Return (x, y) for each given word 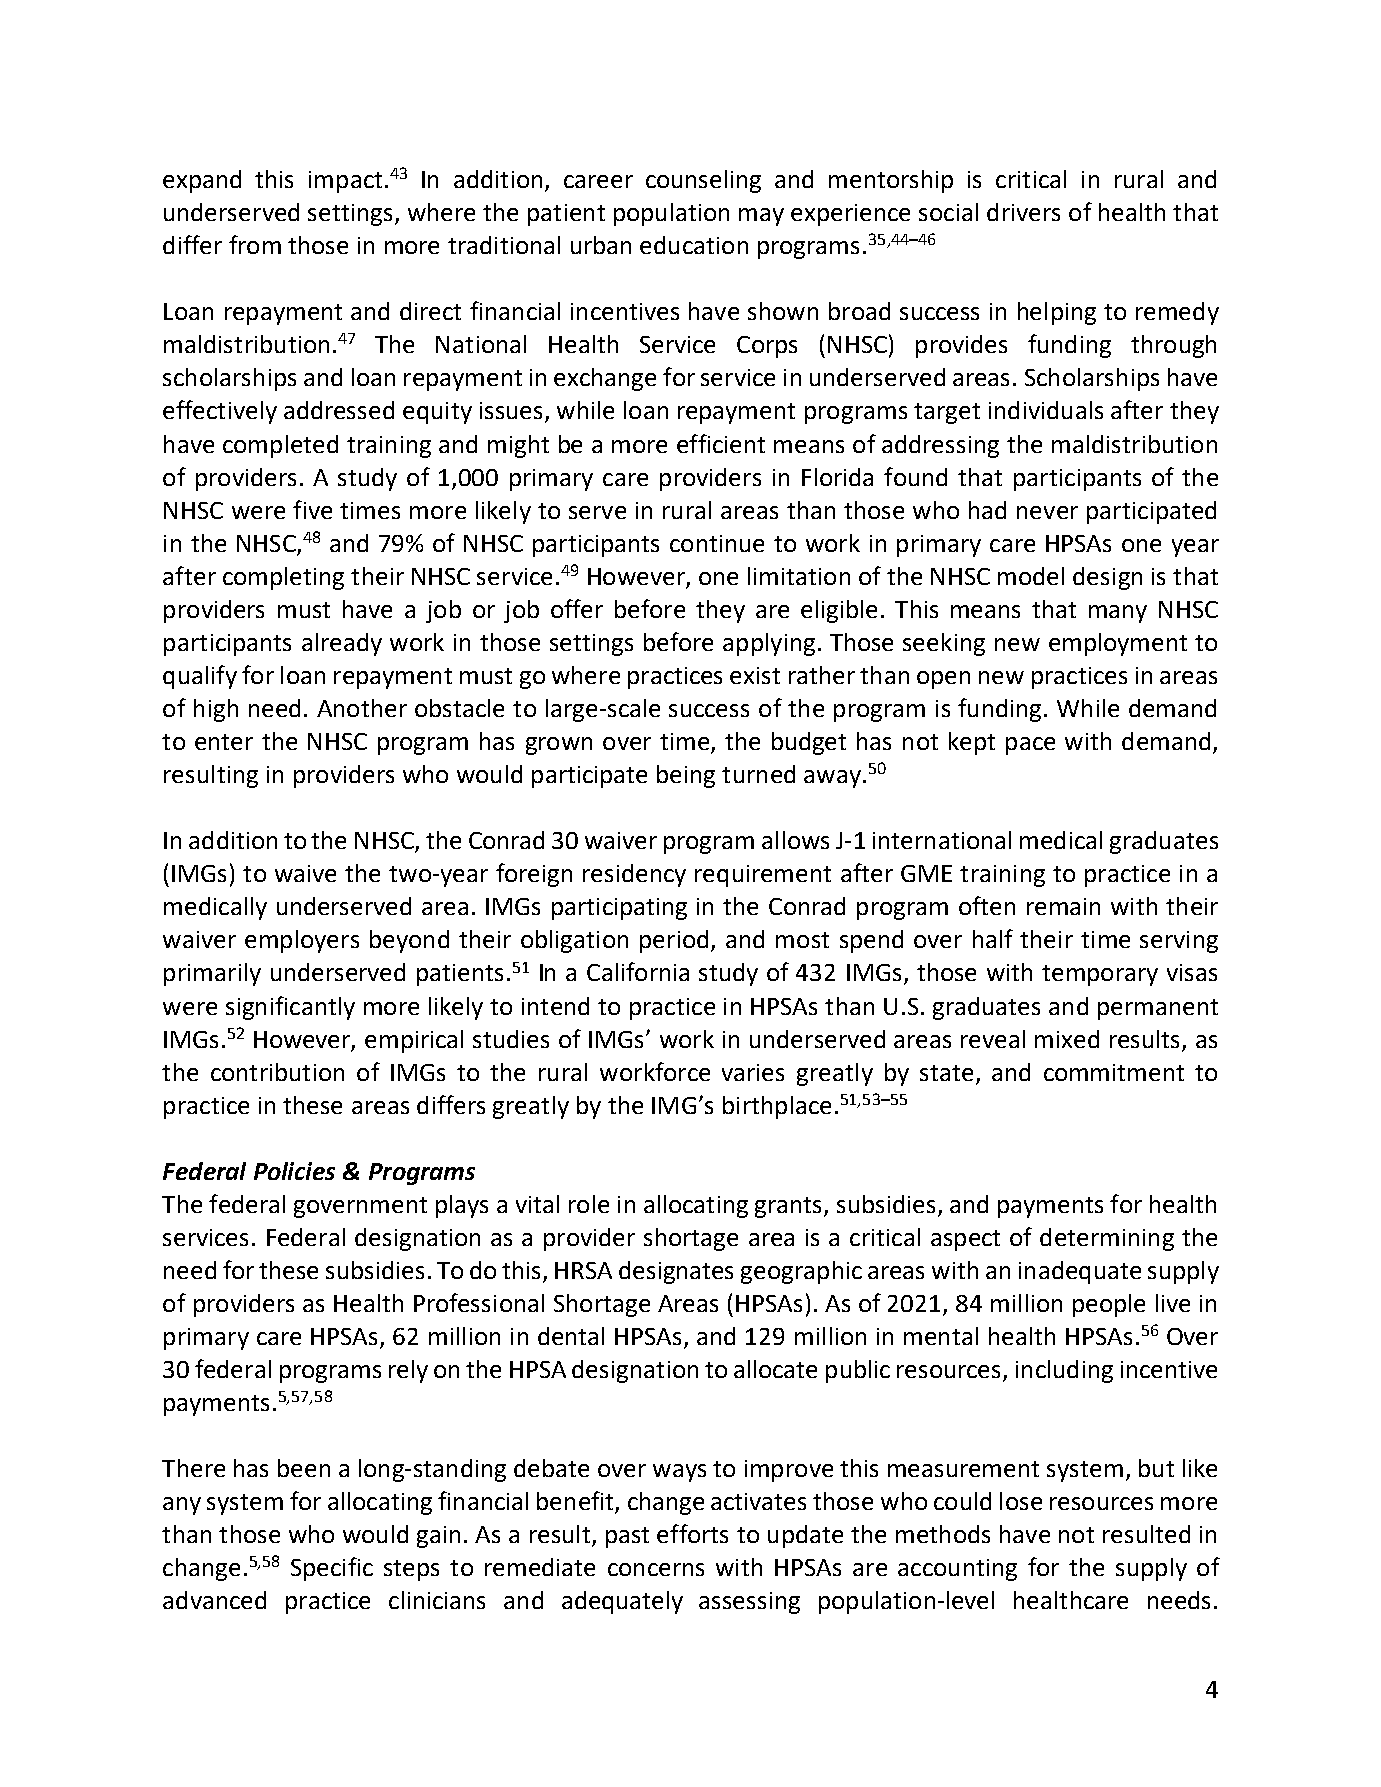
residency (634, 875)
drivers (1023, 212)
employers (302, 941)
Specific (332, 1569)
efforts (692, 1533)
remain (1063, 906)
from (255, 244)
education (694, 245)
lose (1021, 1501)
